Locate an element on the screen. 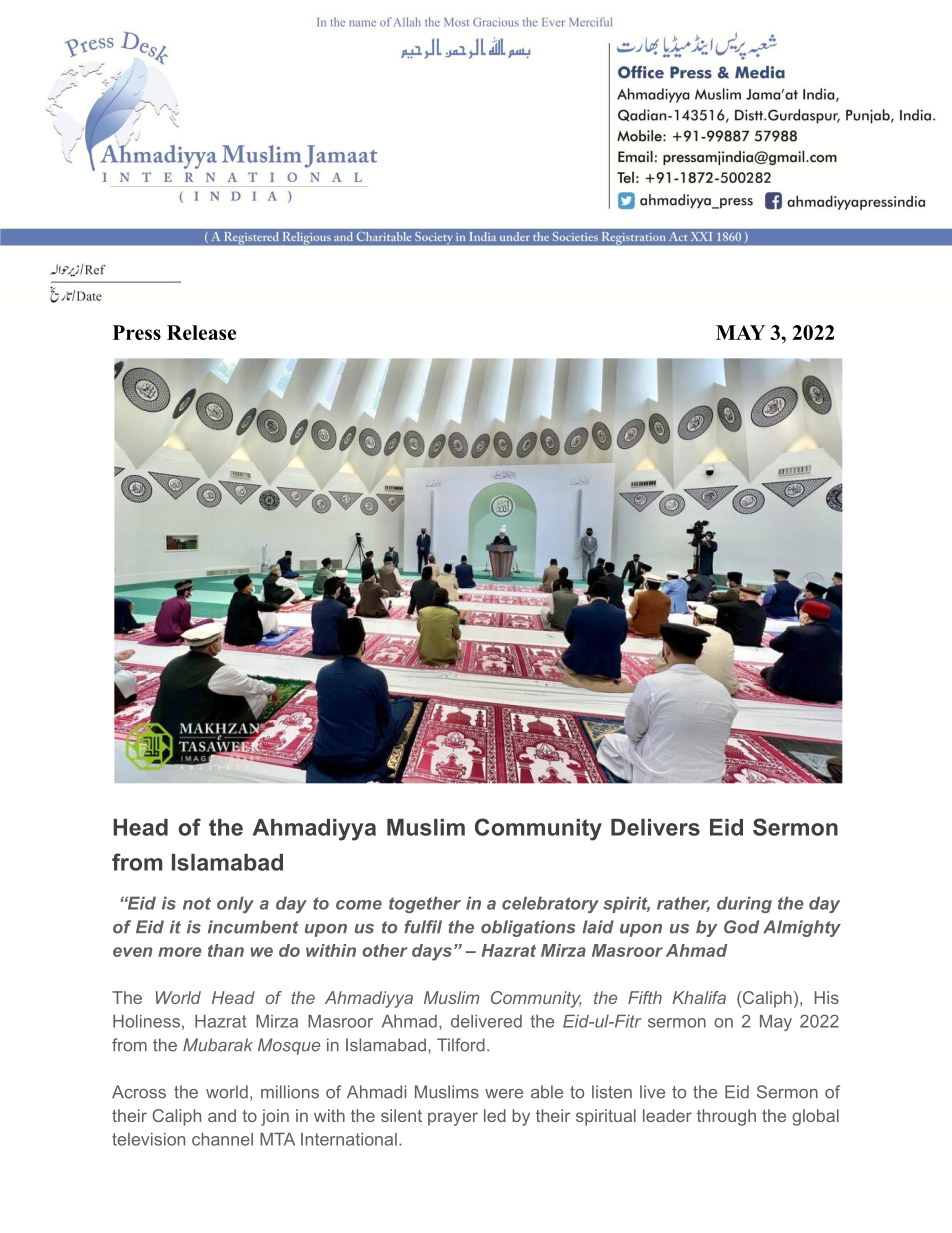 The height and width of the screenshot is (1233, 952). during is located at coordinates (744, 904).
